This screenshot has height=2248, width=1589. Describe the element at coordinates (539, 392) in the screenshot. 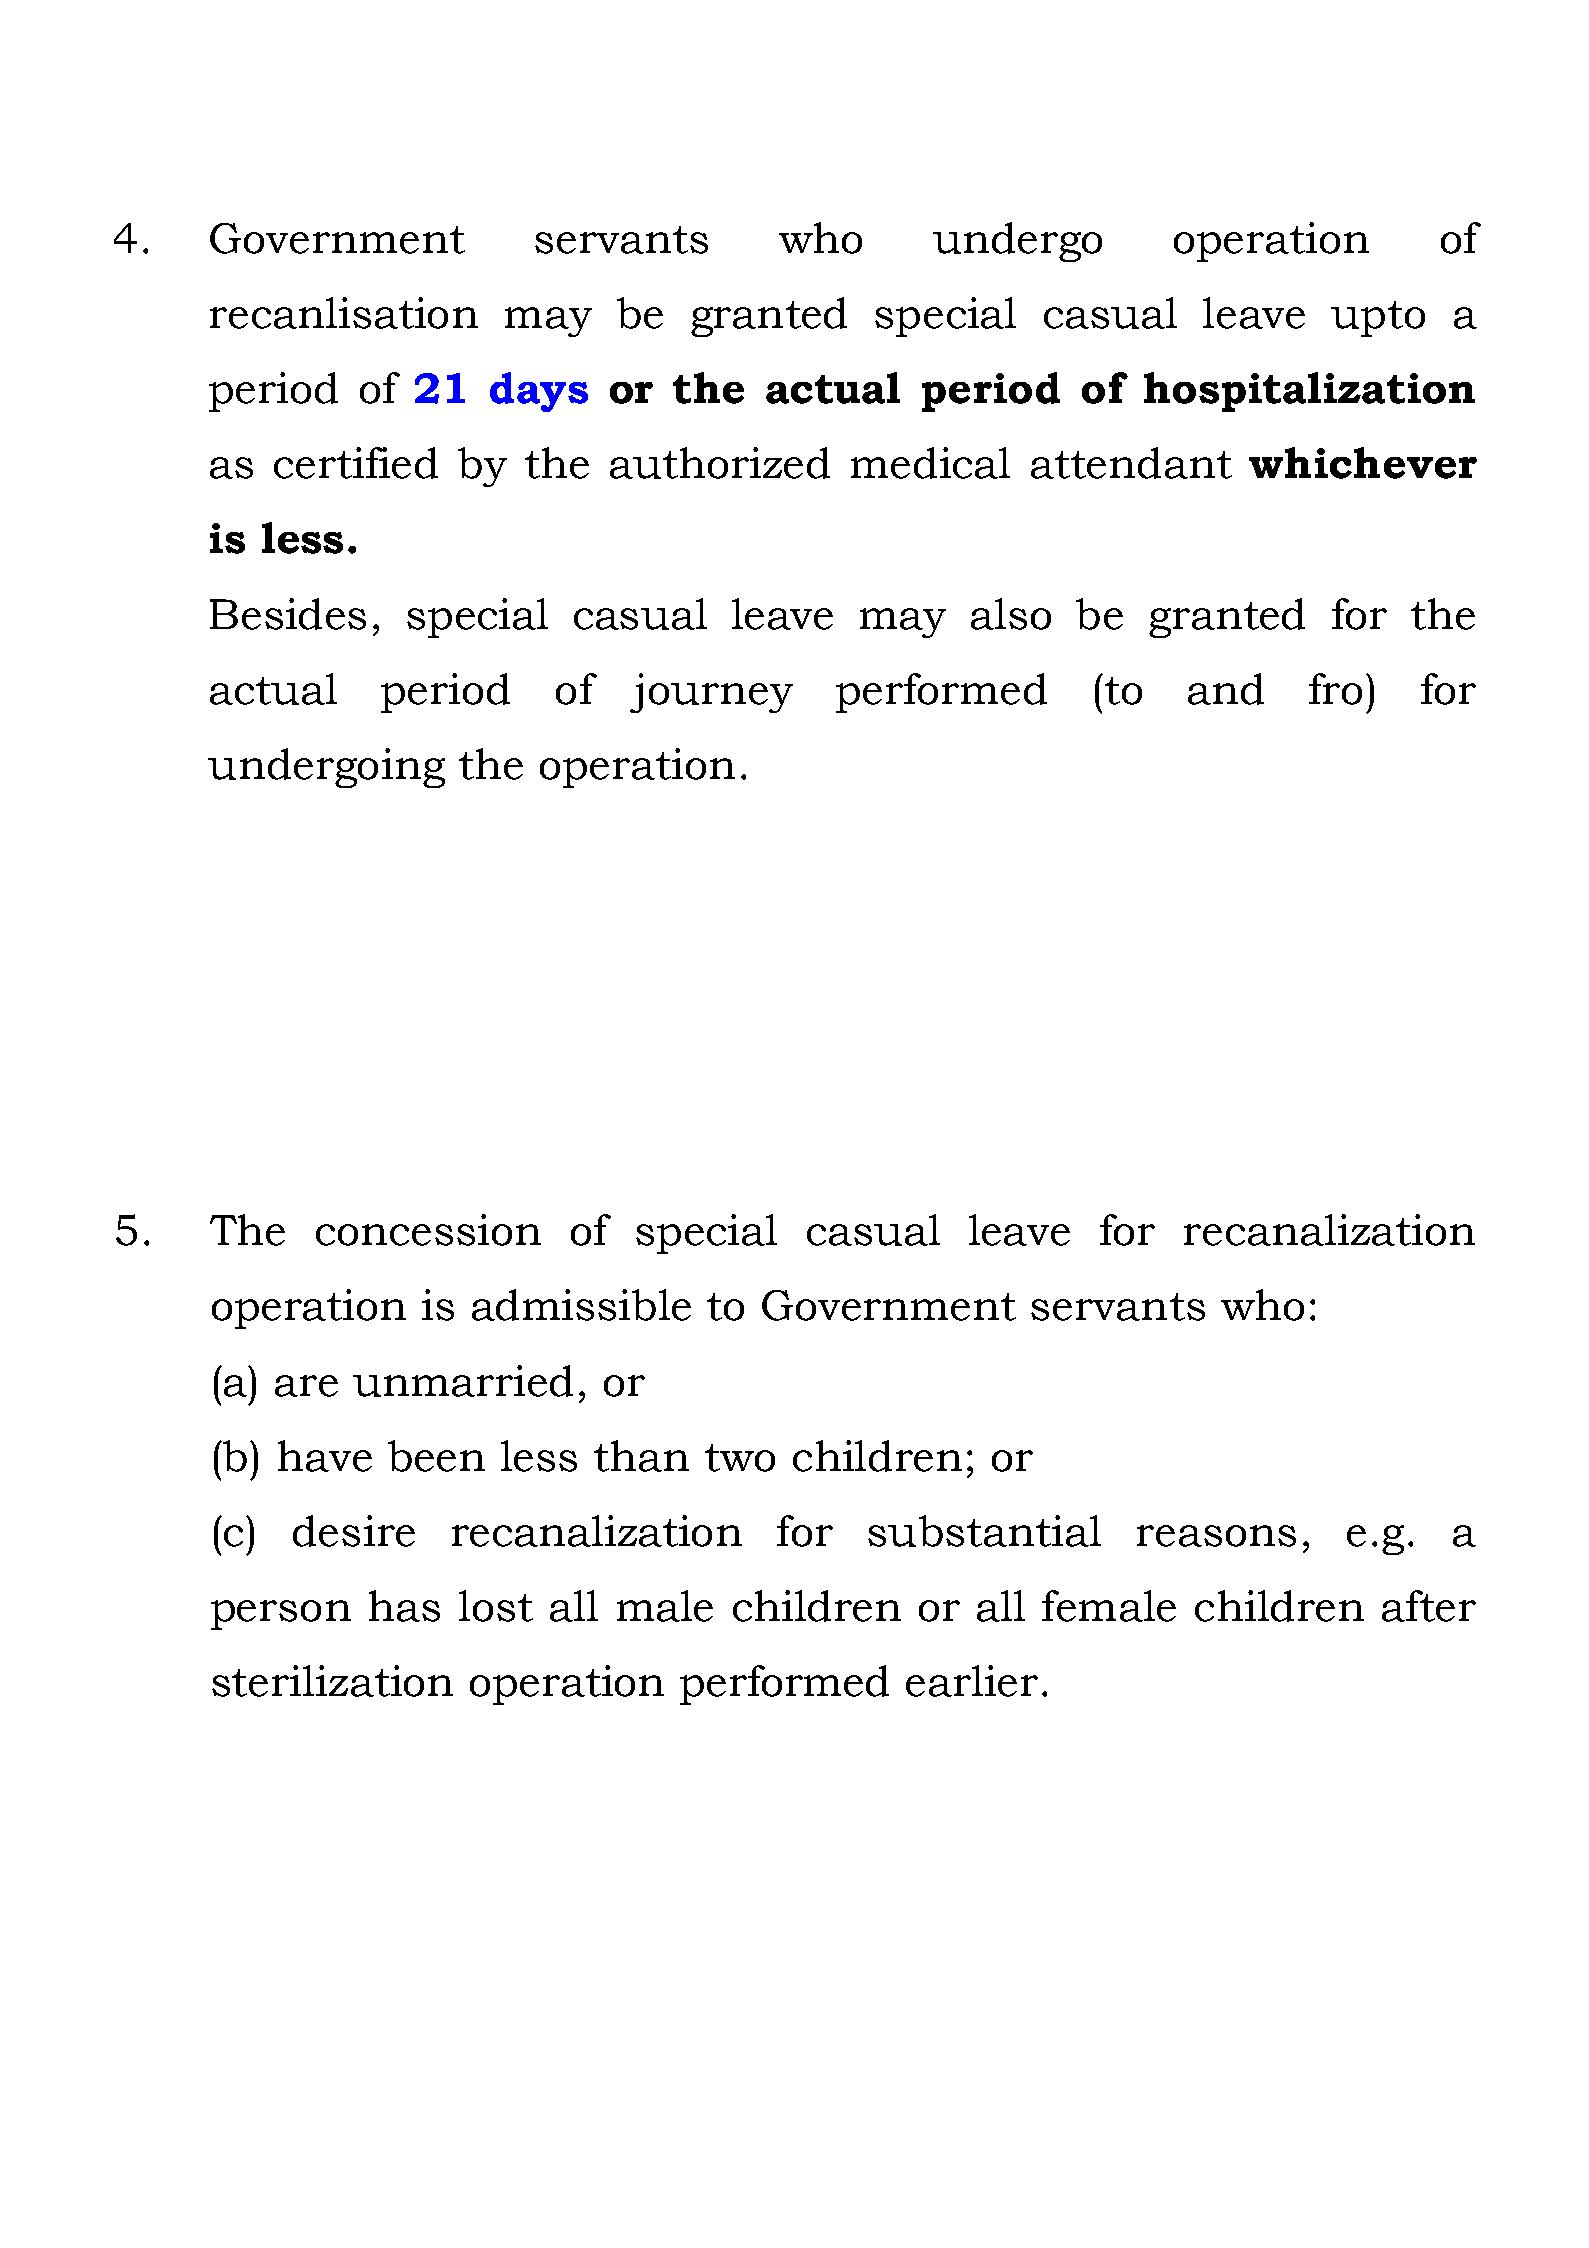

I see `days` at that location.
